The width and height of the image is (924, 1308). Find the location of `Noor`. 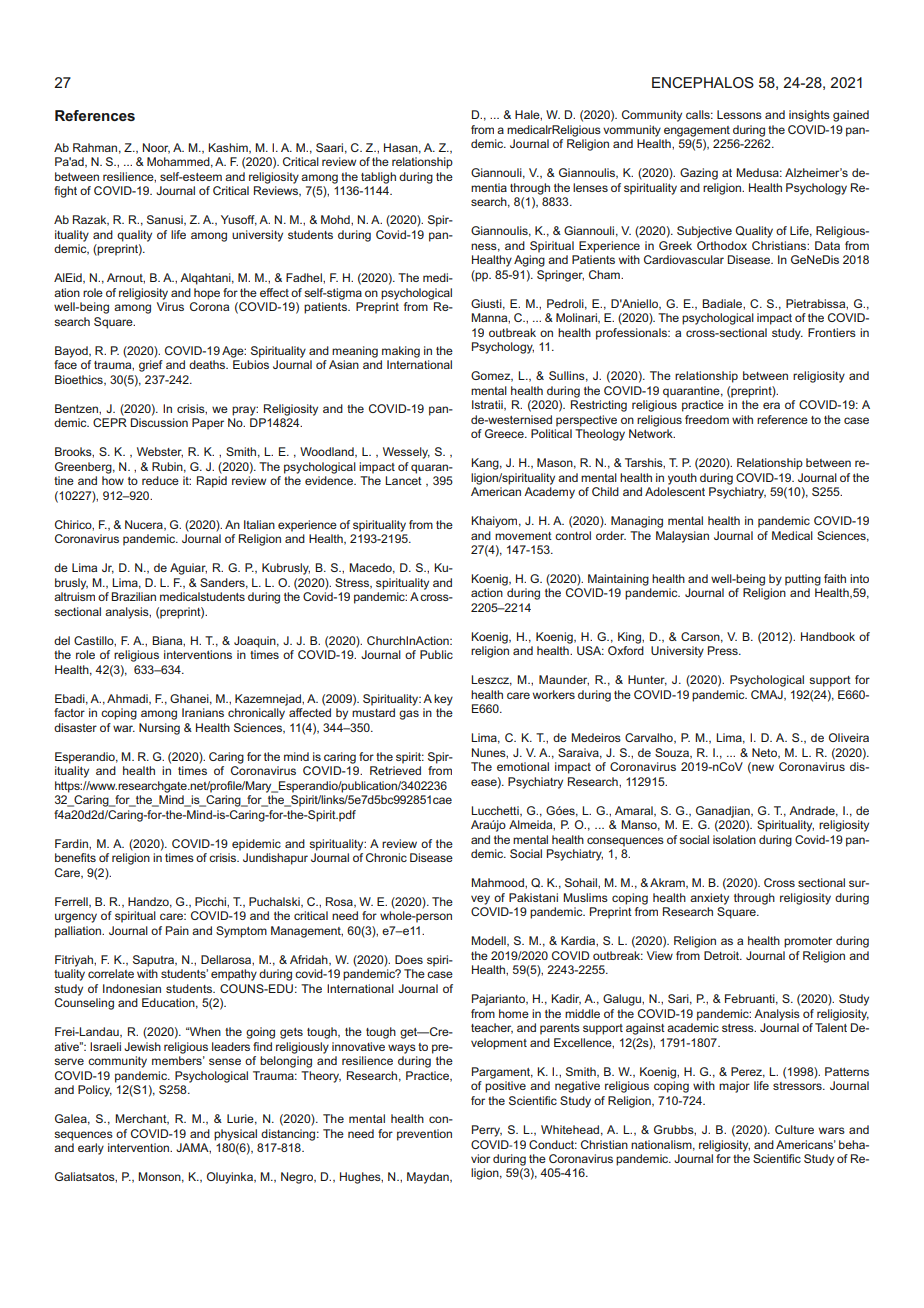

Noor is located at coordinates (156, 148).
